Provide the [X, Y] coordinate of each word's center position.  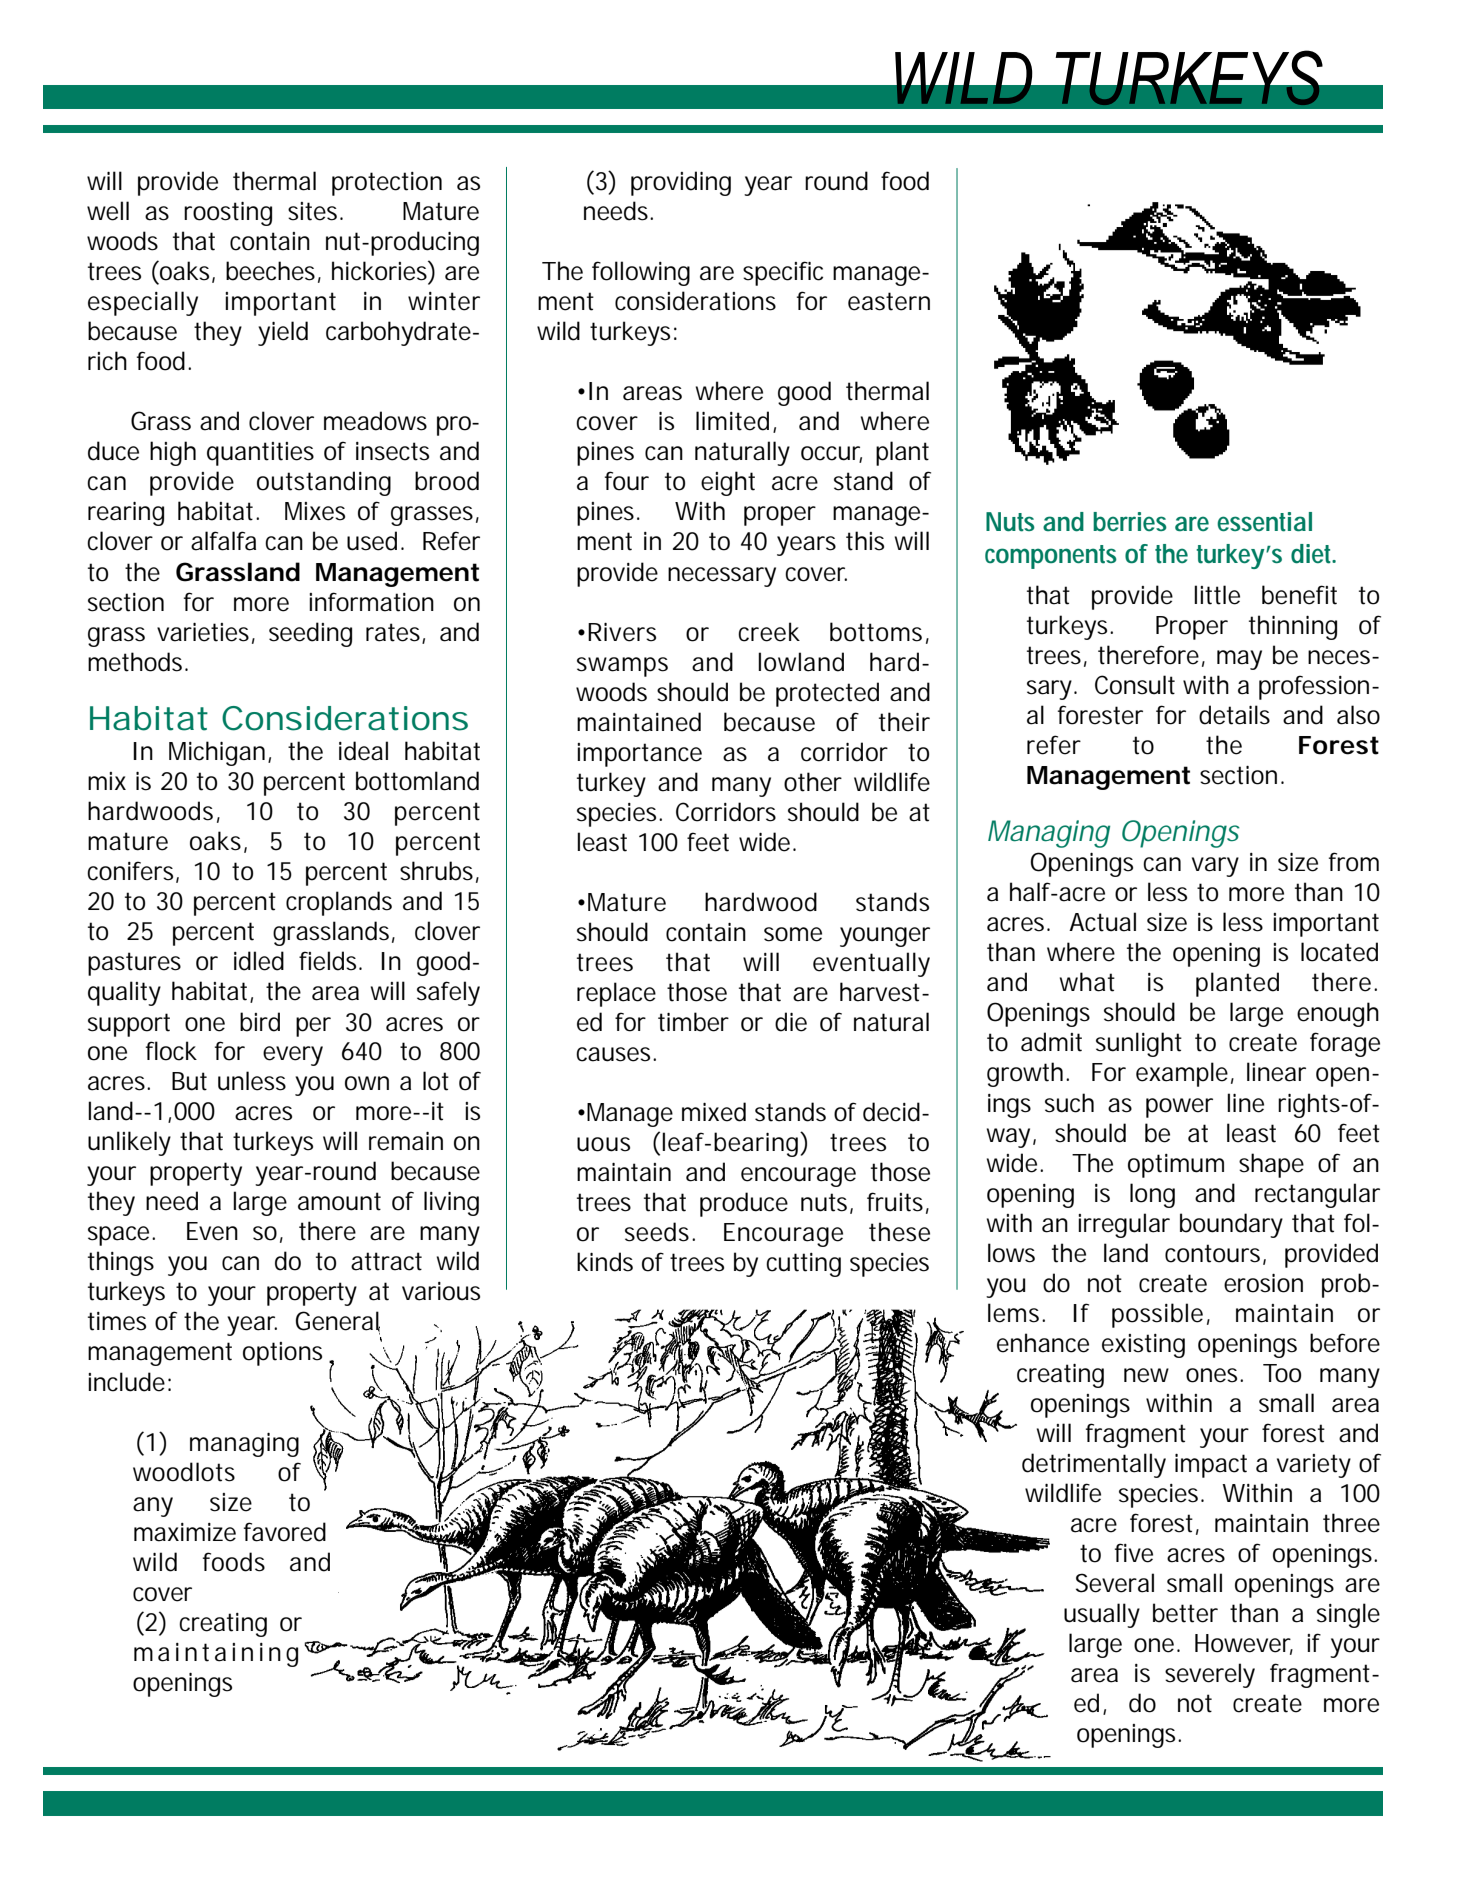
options [282, 1354]
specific [783, 273]
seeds [657, 1232]
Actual [1102, 922]
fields [327, 961]
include [126, 1382]
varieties [203, 632]
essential [1264, 522]
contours [1212, 1253]
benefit [1299, 595]
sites [312, 211]
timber [693, 1022]
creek [769, 632]
